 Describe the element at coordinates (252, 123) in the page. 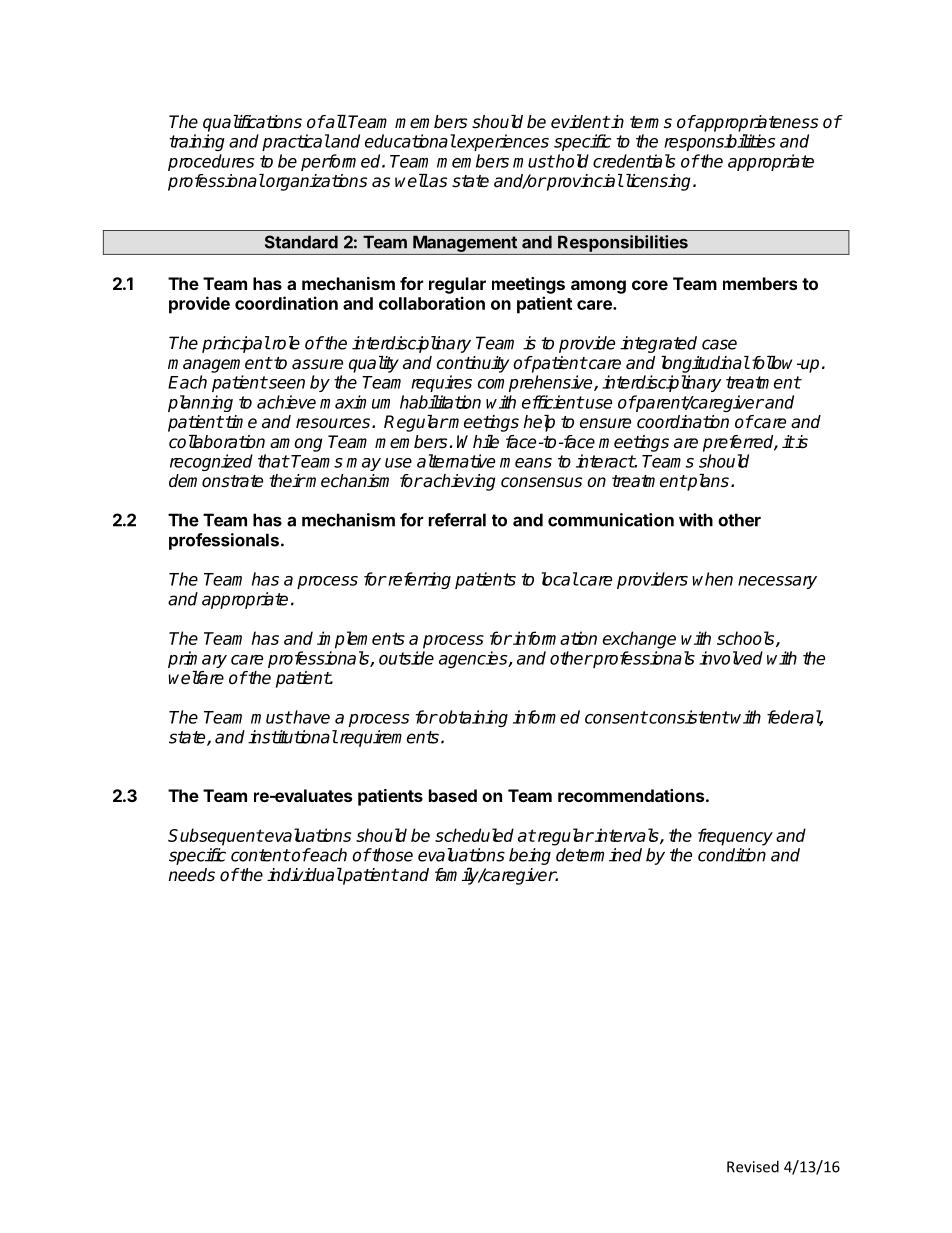

I see `qualifications` at that location.
